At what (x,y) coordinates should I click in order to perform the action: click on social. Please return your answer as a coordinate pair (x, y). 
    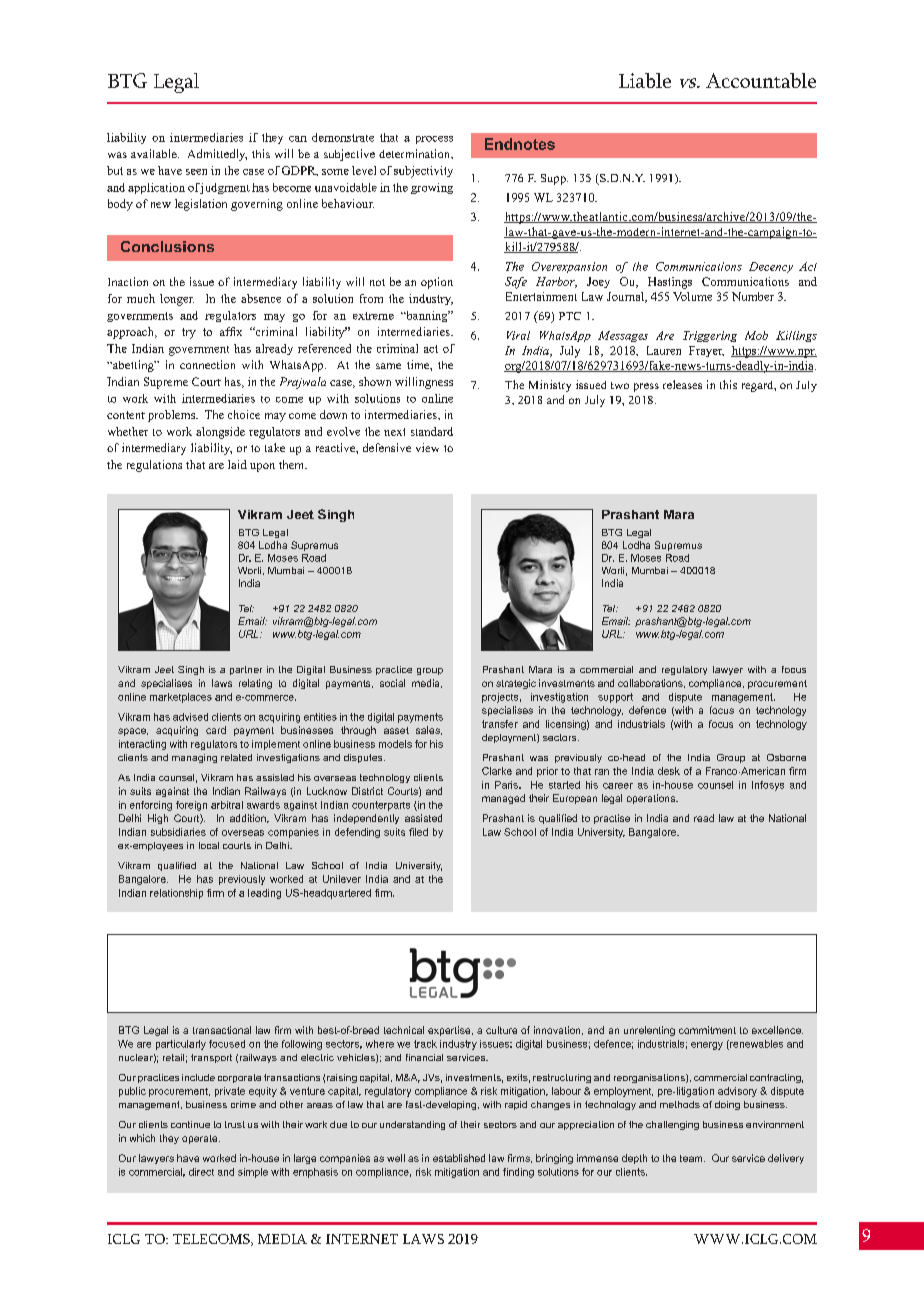
    Looking at the image, I should click on (392, 683).
